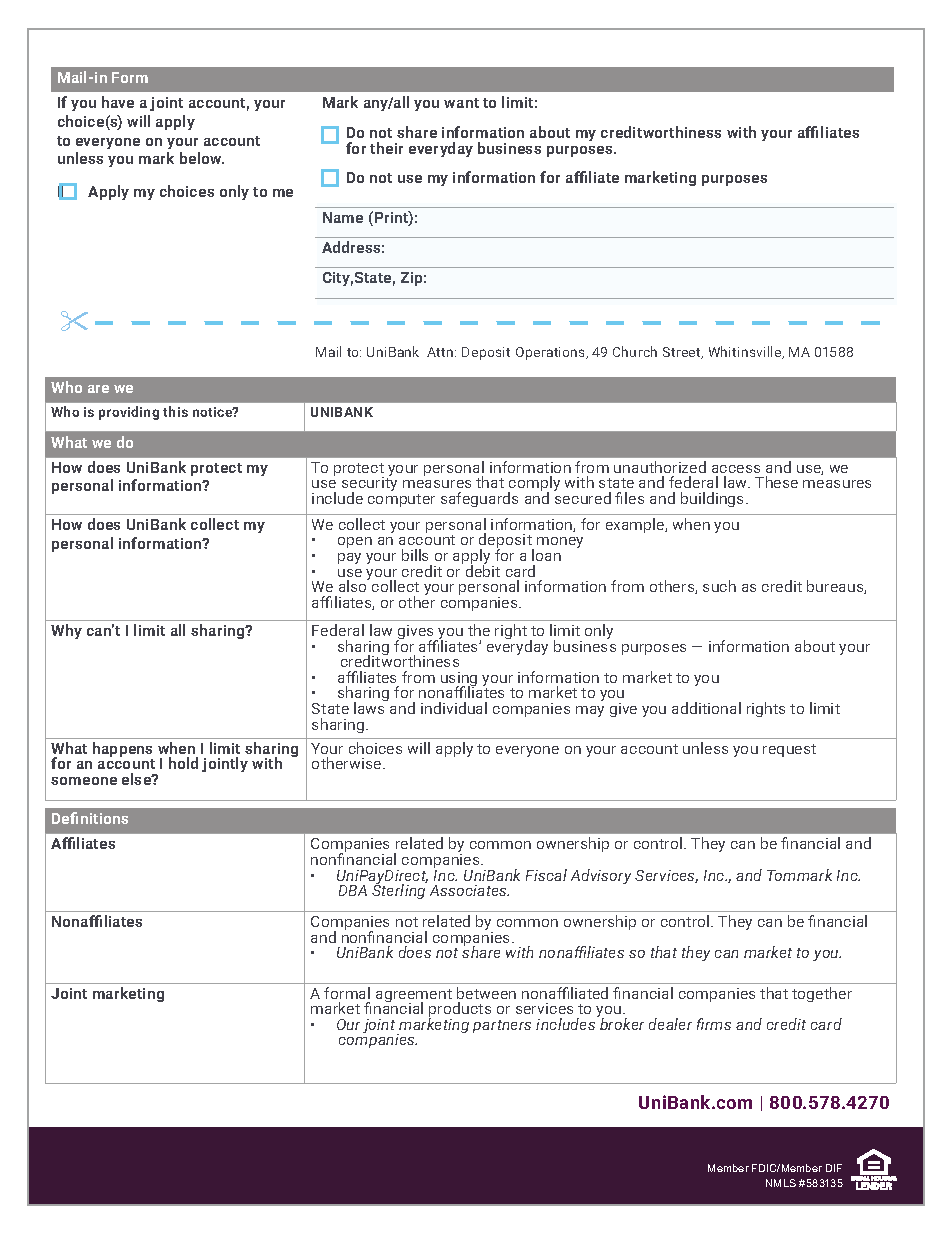 The height and width of the screenshot is (1233, 952). What do you see at coordinates (502, 1026) in the screenshot?
I see `partners` at bounding box center [502, 1026].
